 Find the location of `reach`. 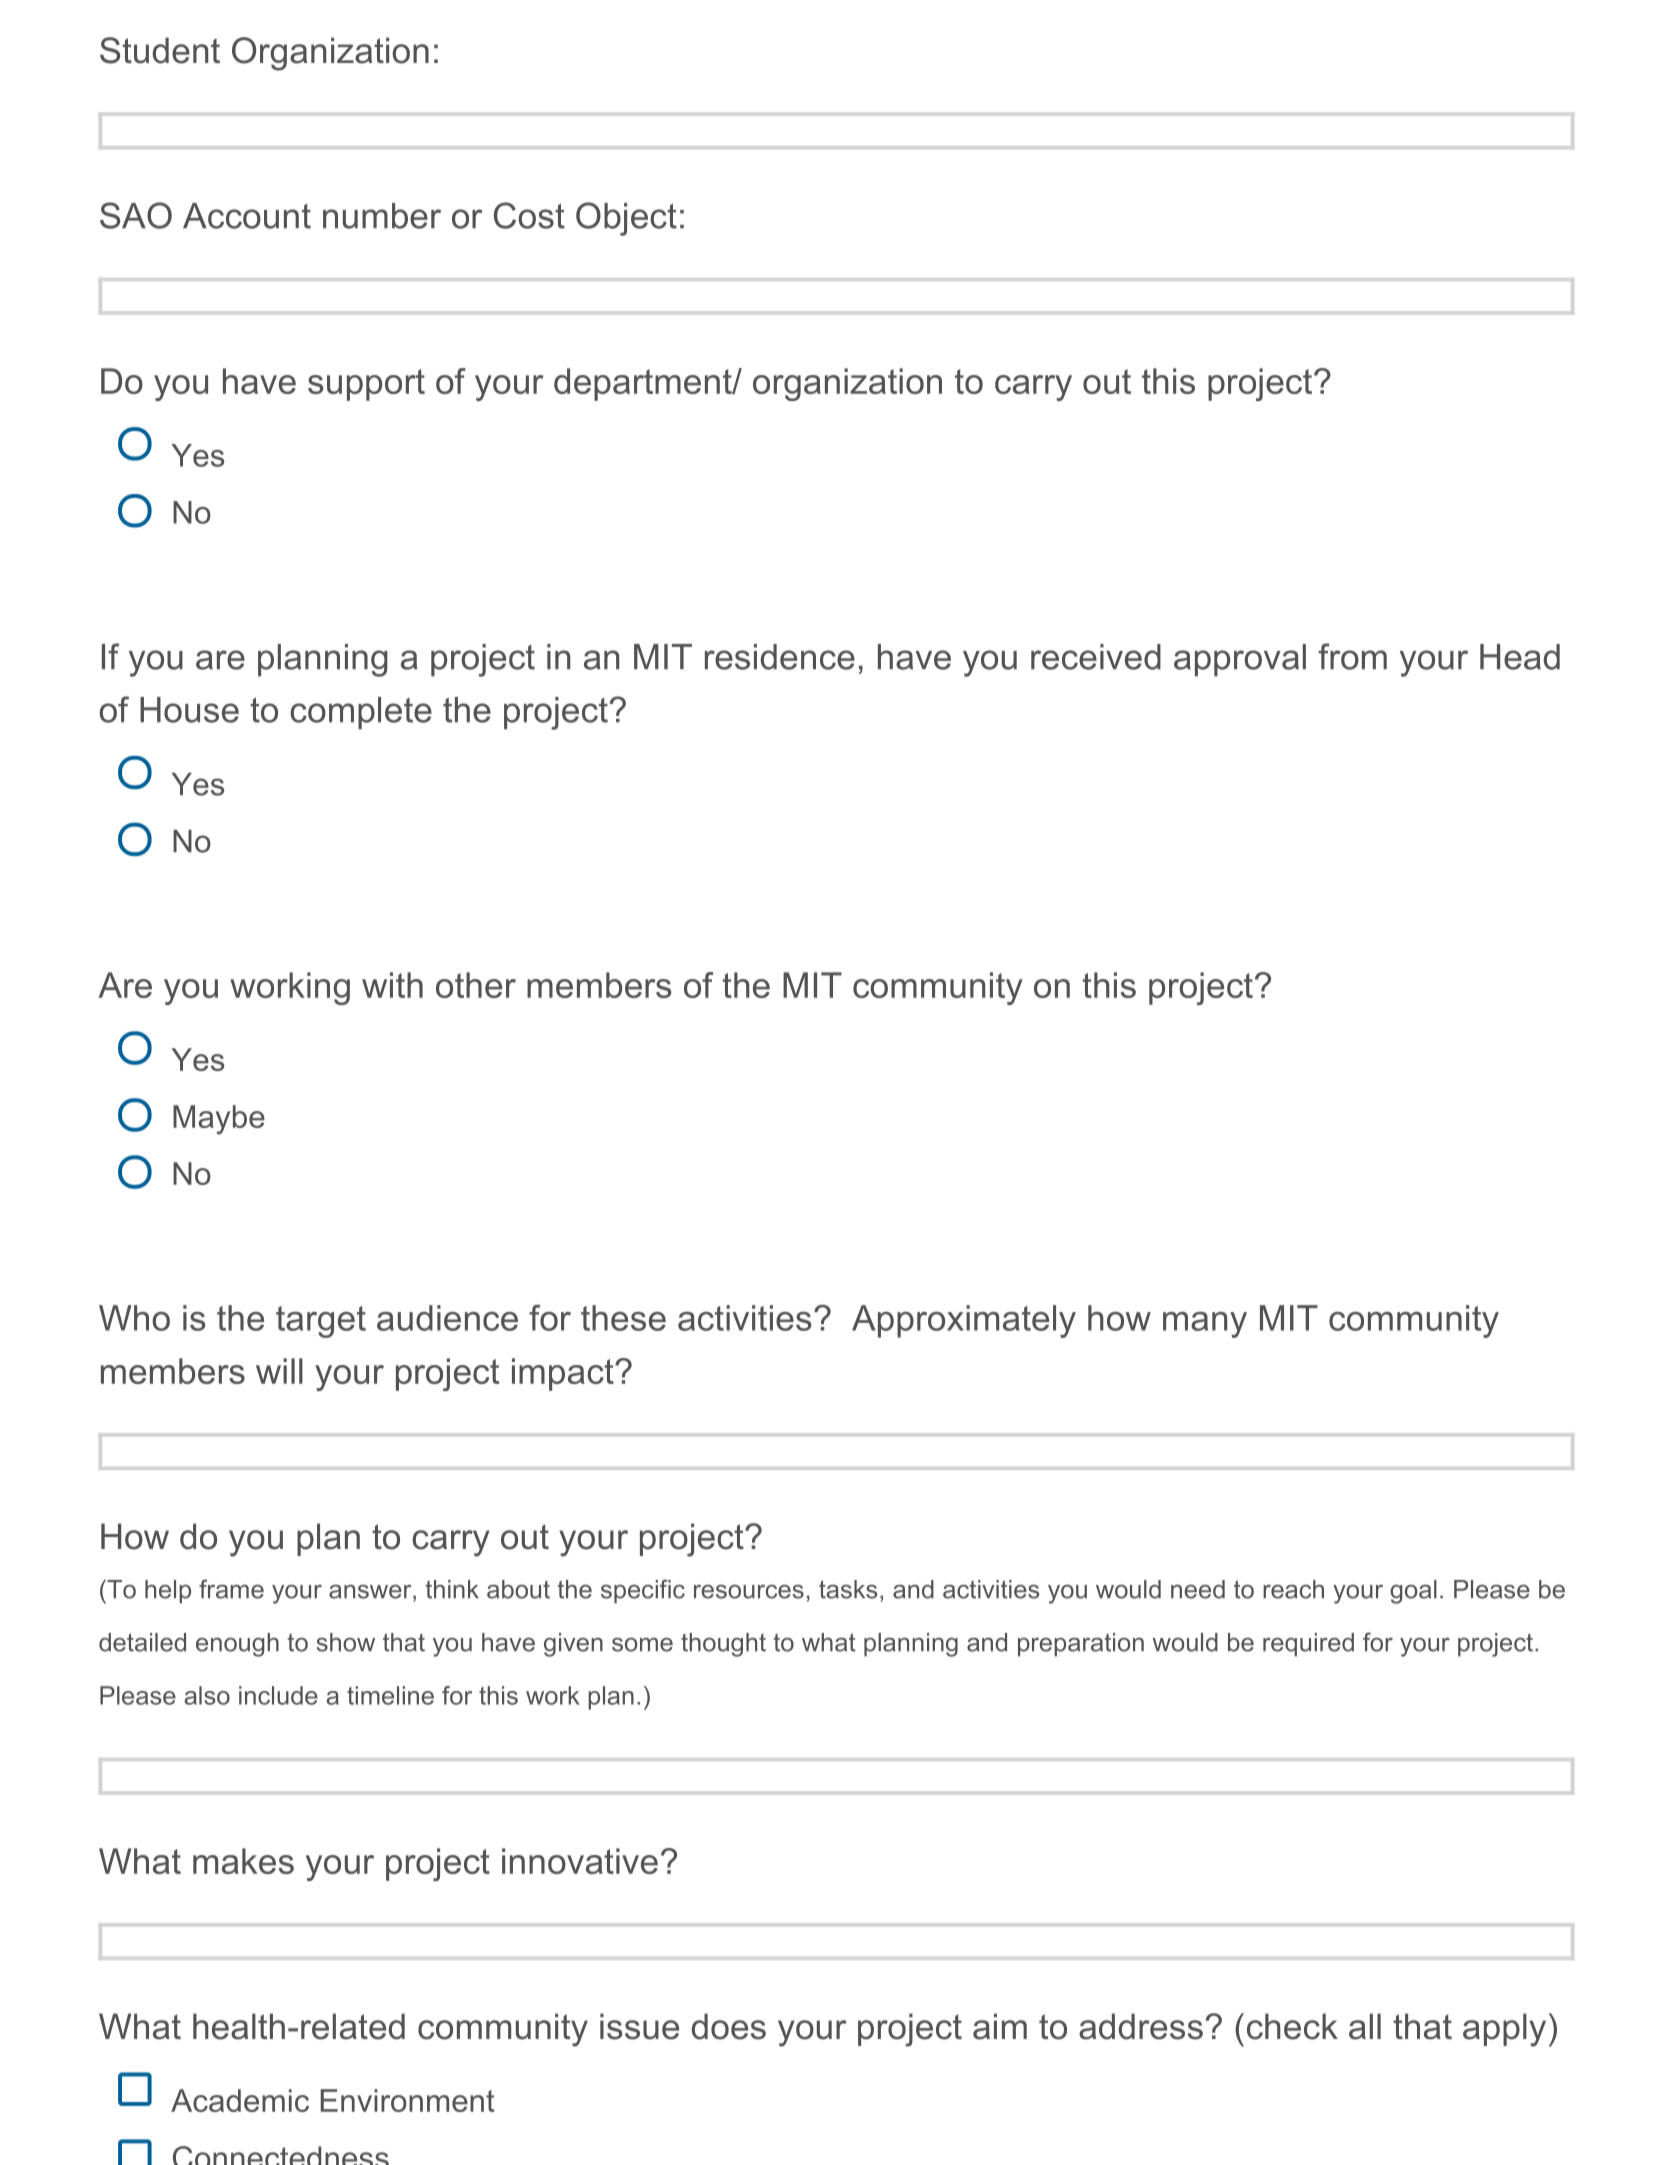

reach is located at coordinates (1293, 1589).
